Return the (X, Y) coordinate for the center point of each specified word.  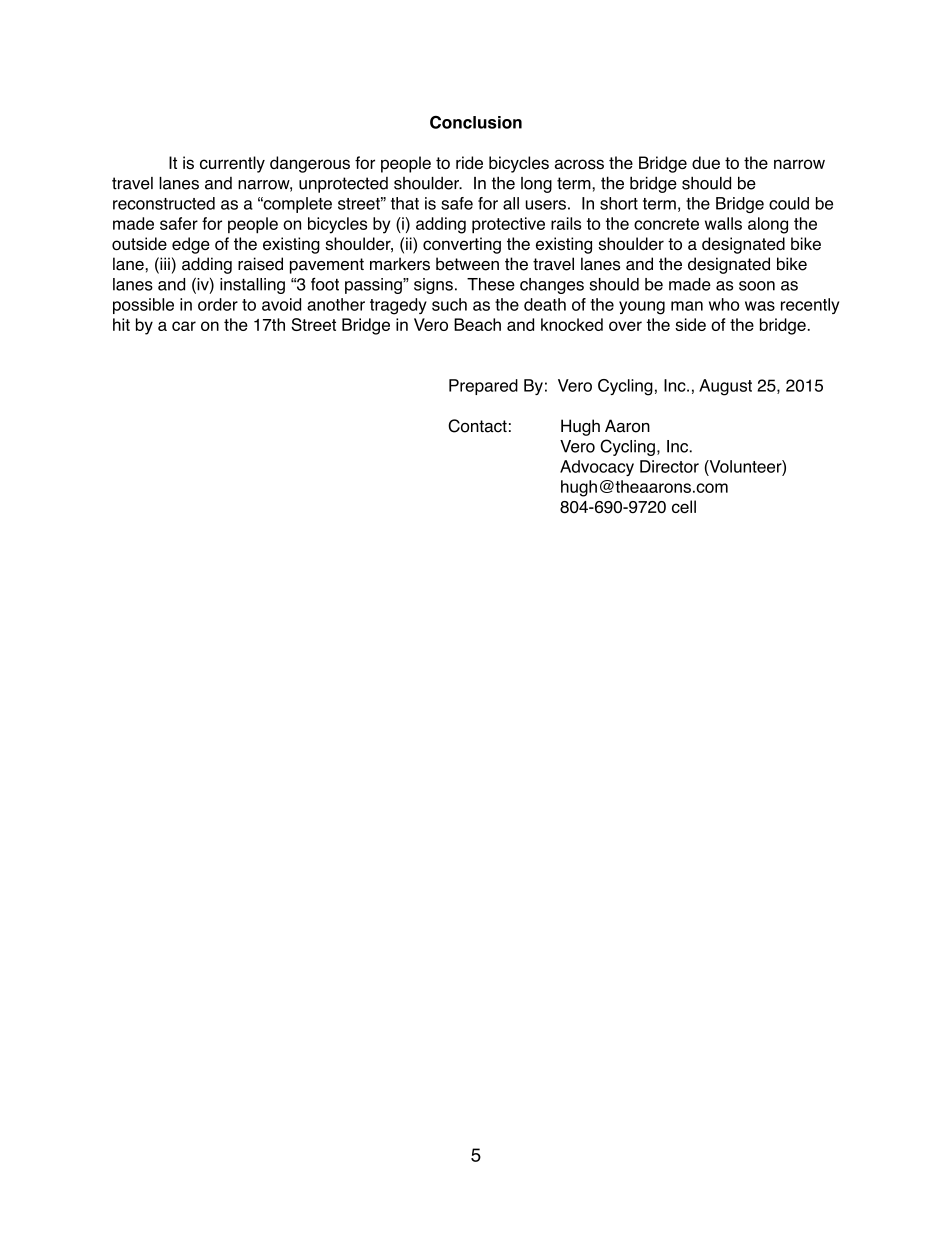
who (724, 304)
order (218, 304)
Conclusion (476, 122)
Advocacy (597, 468)
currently (232, 164)
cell (684, 506)
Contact (477, 426)
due (706, 162)
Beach (477, 324)
